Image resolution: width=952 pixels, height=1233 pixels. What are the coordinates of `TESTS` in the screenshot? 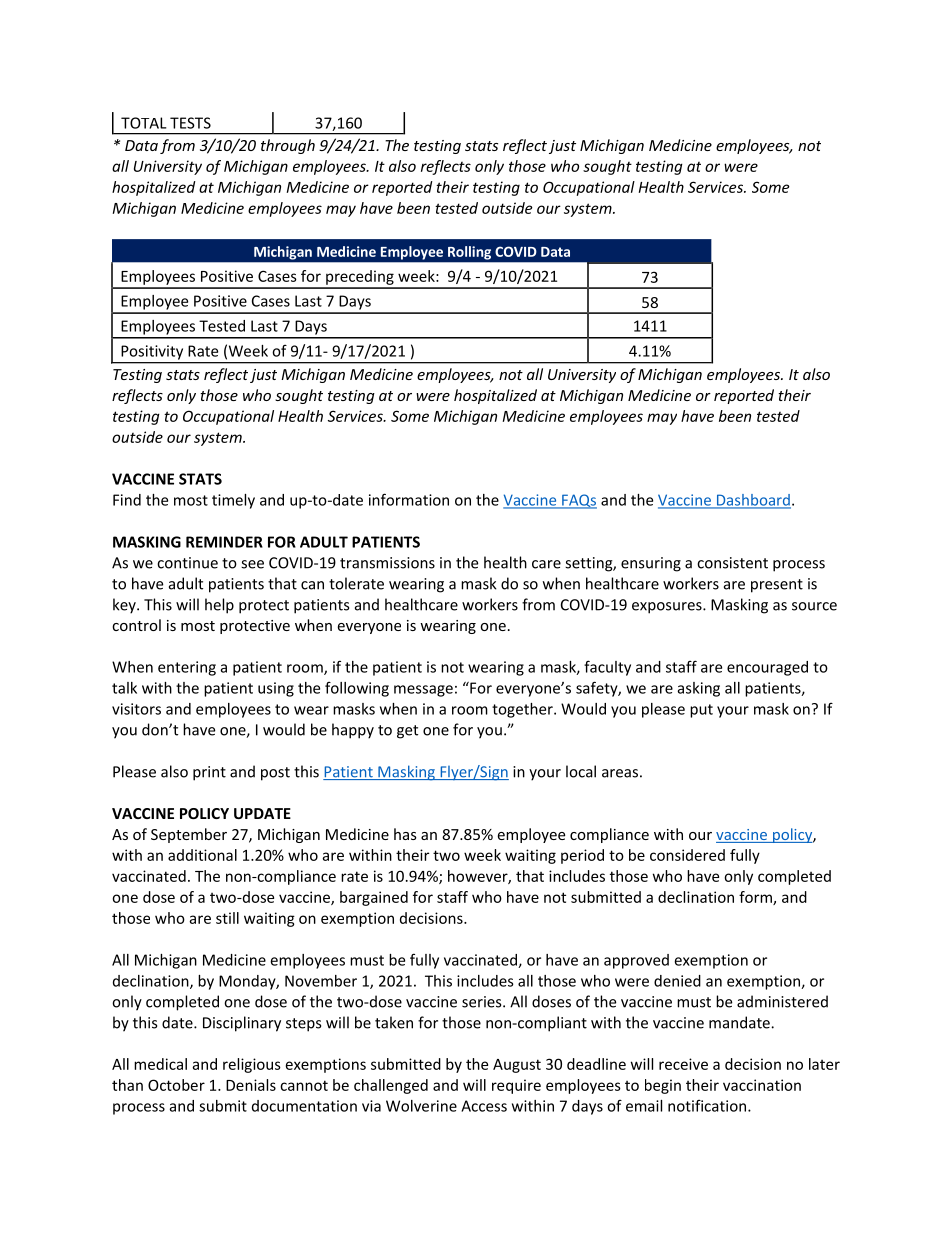 It's located at (190, 123).
